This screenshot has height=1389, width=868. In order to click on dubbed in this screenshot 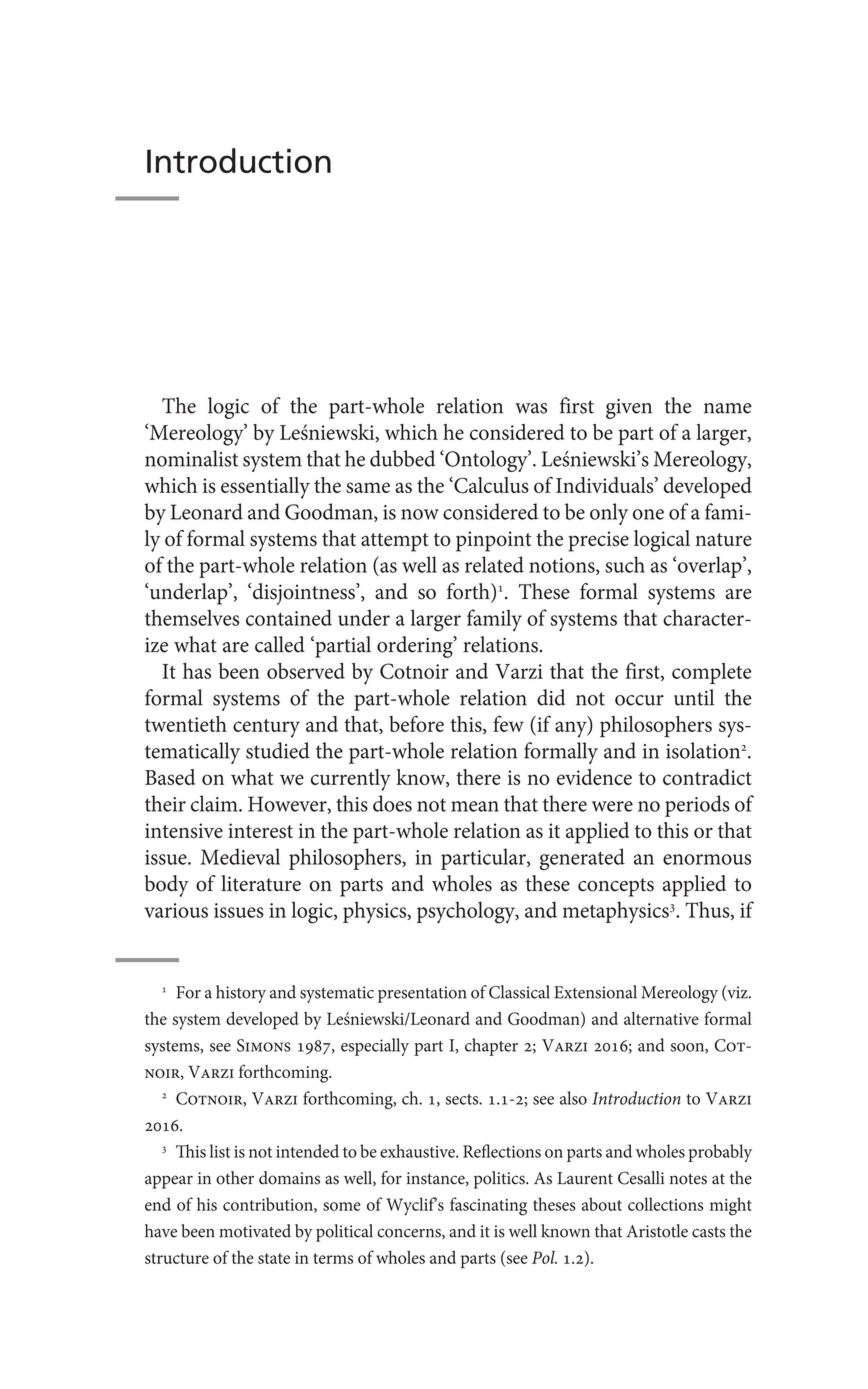, I will do `click(402, 458)`.
